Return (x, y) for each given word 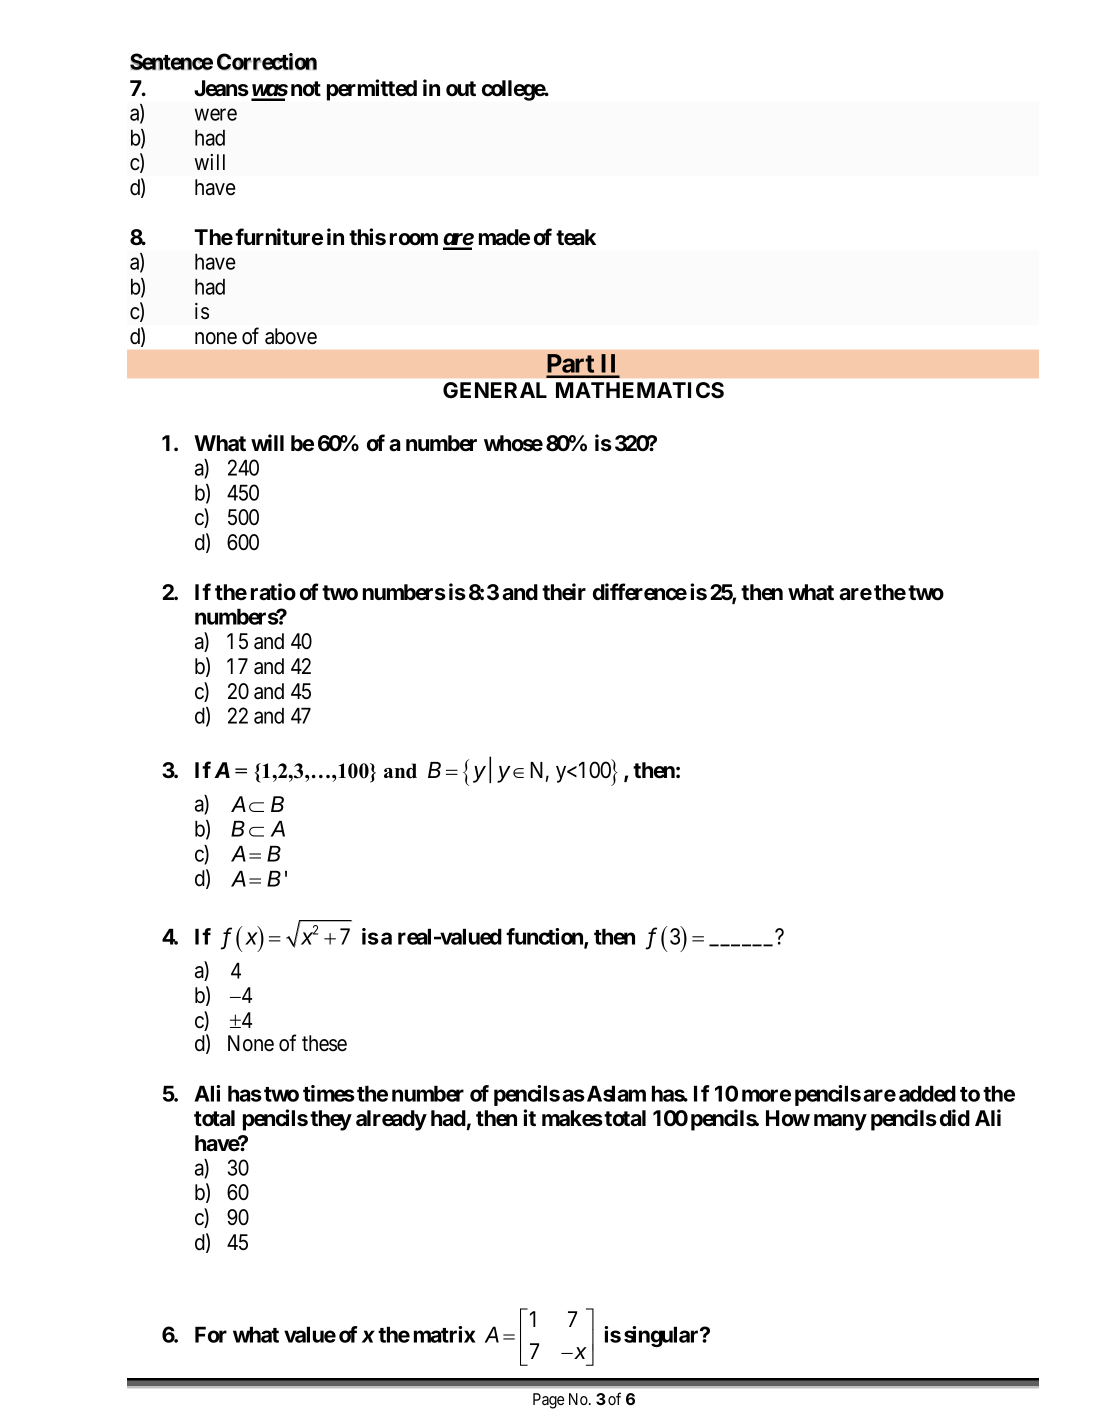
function (545, 938)
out (461, 89)
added (927, 1093)
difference (640, 592)
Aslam (616, 1093)
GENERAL (495, 390)
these (324, 1043)
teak (576, 237)
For (211, 1334)
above (291, 336)
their (564, 592)
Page (548, 1401)
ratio (273, 592)
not (306, 89)
